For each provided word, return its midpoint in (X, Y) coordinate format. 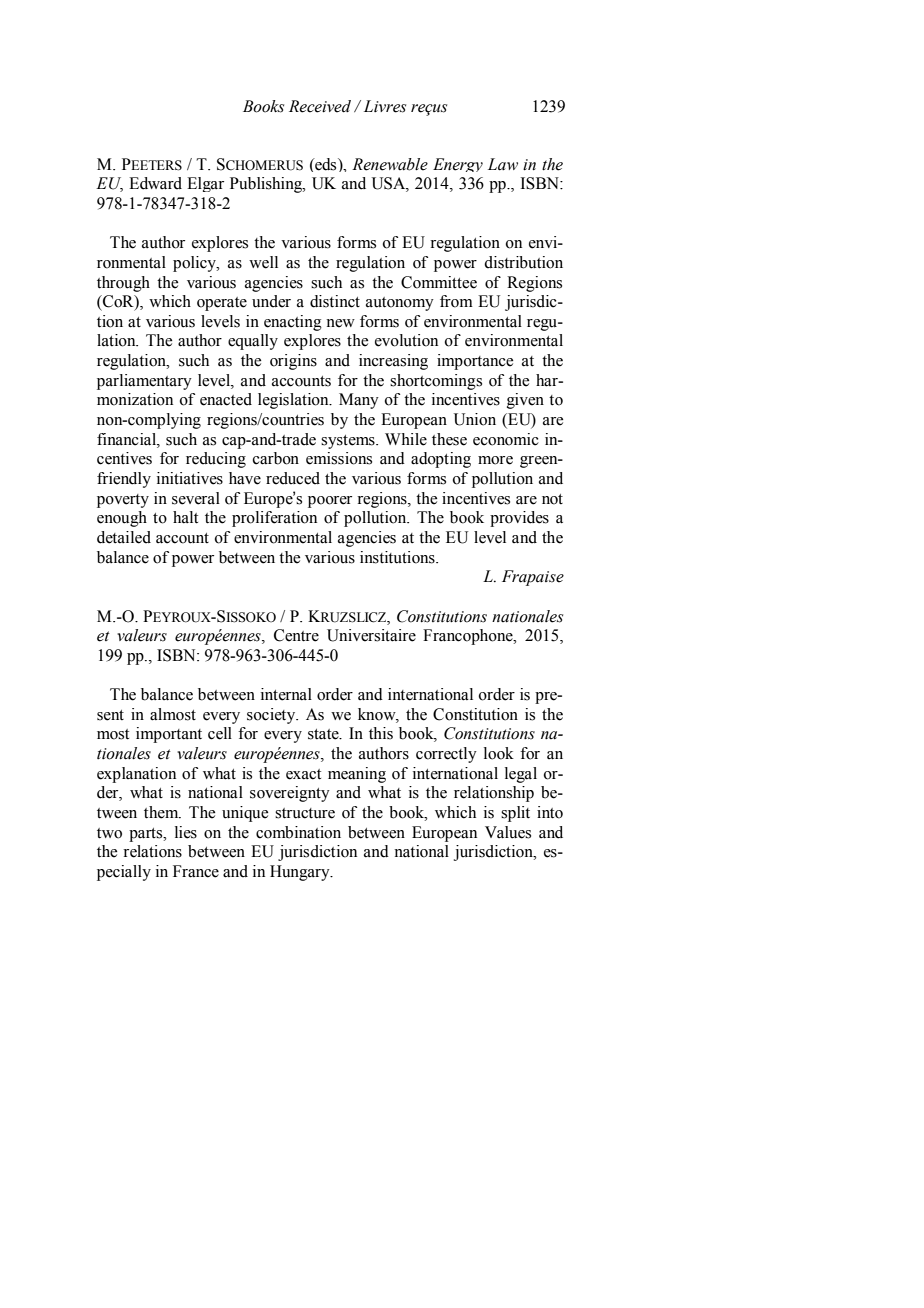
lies (186, 832)
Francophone (469, 637)
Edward (155, 183)
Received (320, 106)
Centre (296, 635)
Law (503, 164)
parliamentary (144, 382)
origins (293, 362)
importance (475, 362)
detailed (124, 537)
